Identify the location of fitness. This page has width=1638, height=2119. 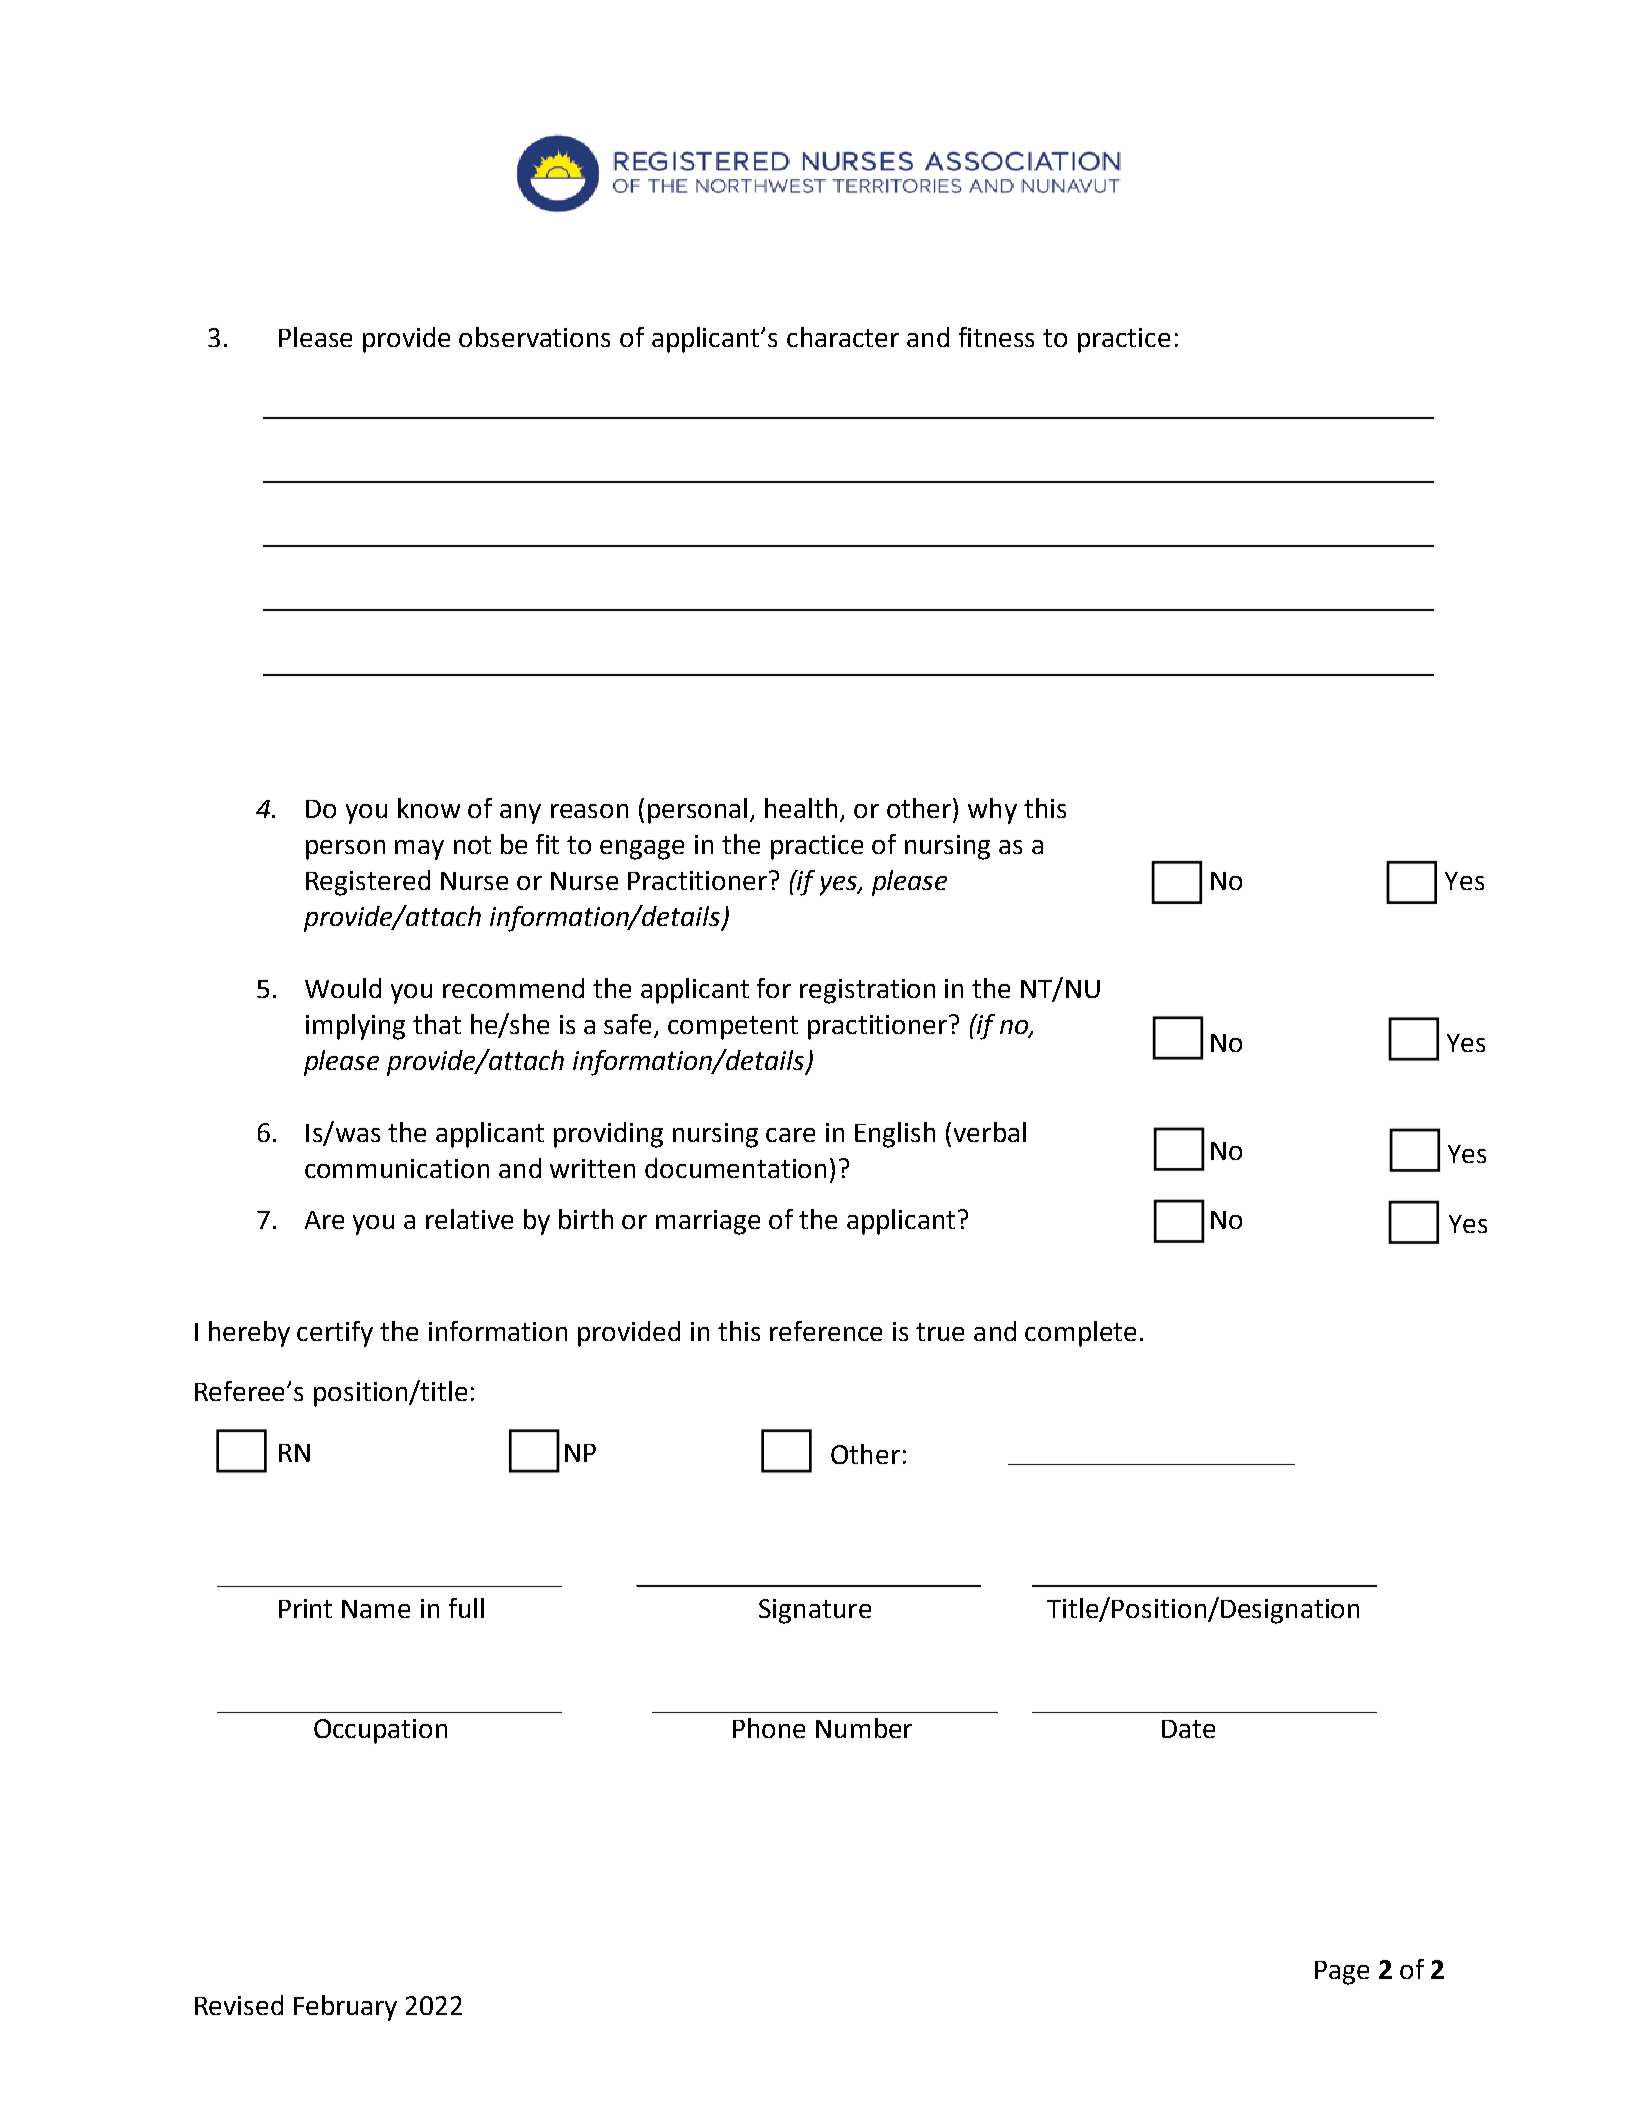
(996, 337).
